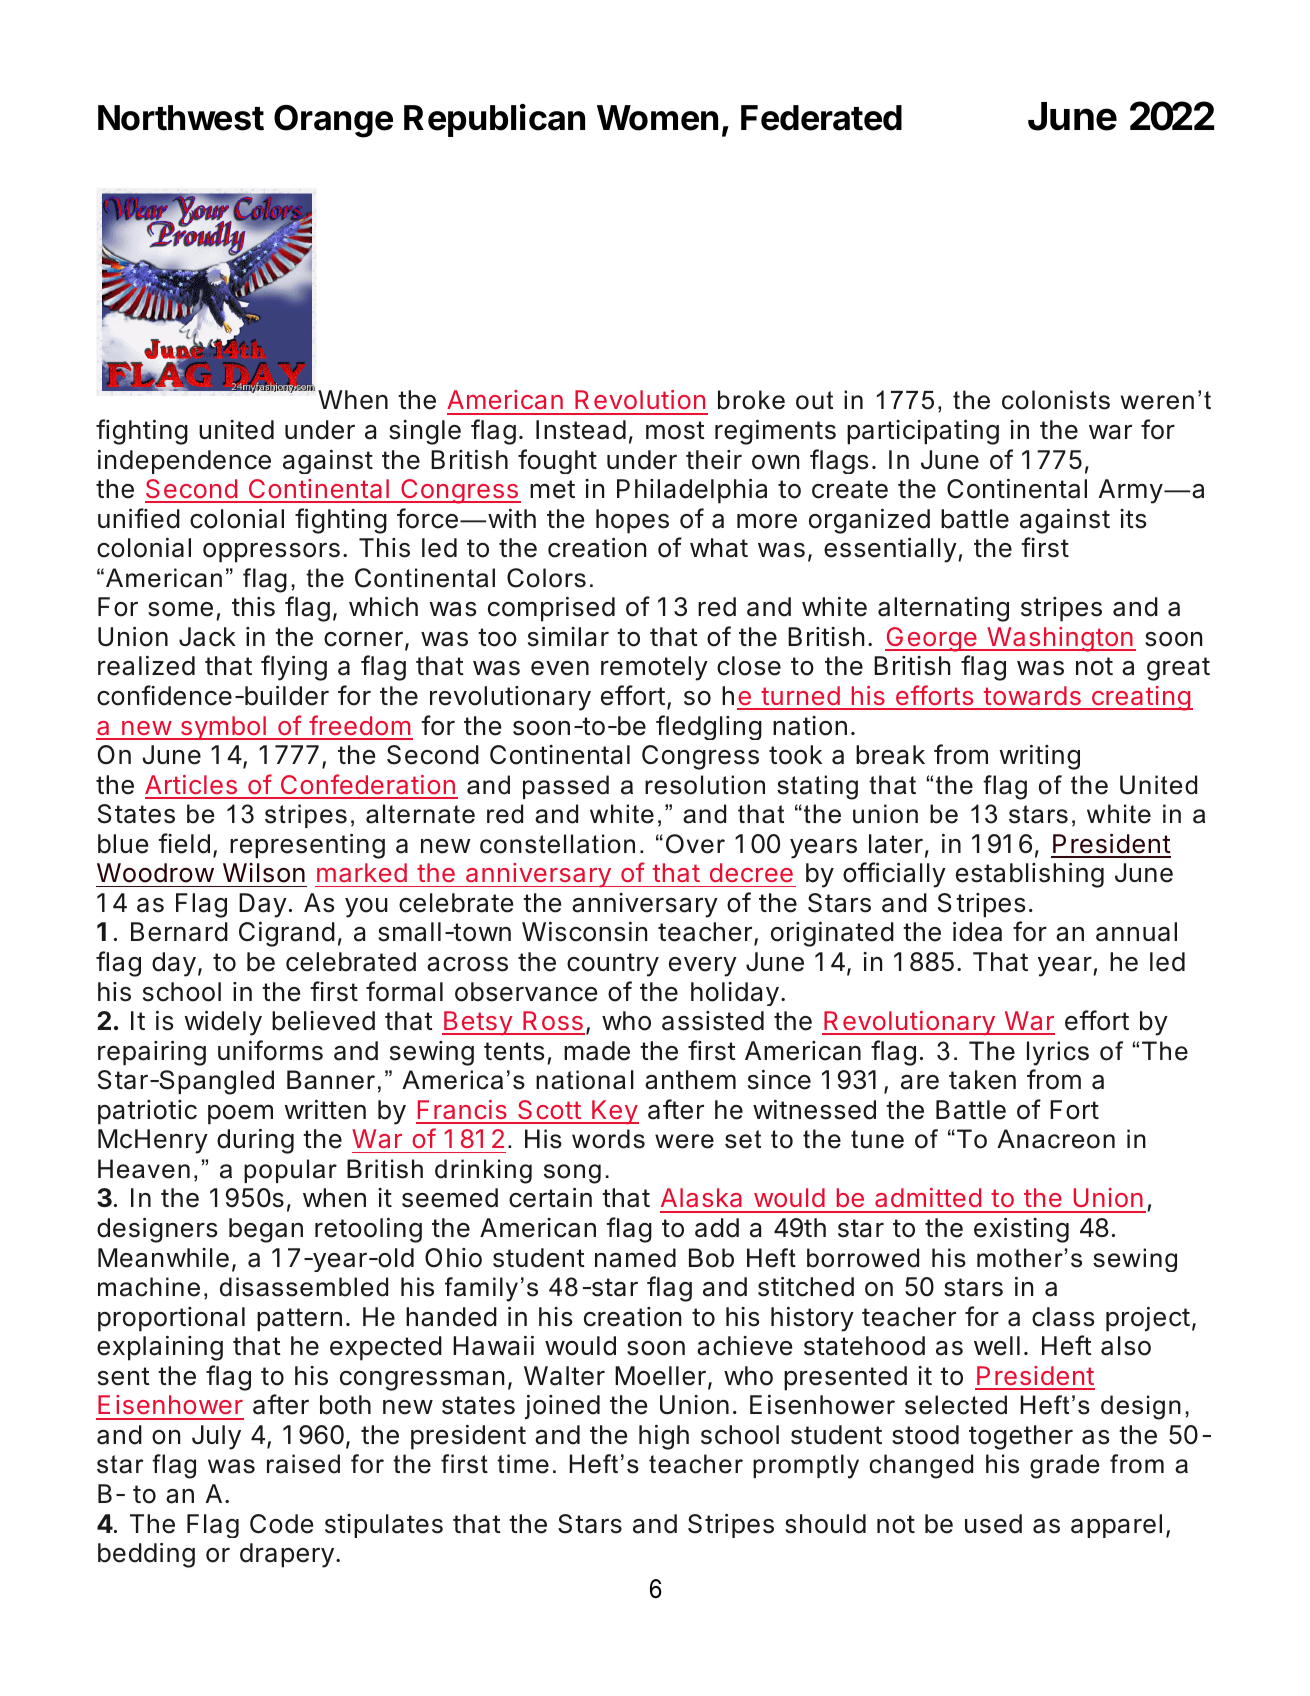 This document has width=1310, height=1696. I want to click on uniforms, so click(270, 1050).
